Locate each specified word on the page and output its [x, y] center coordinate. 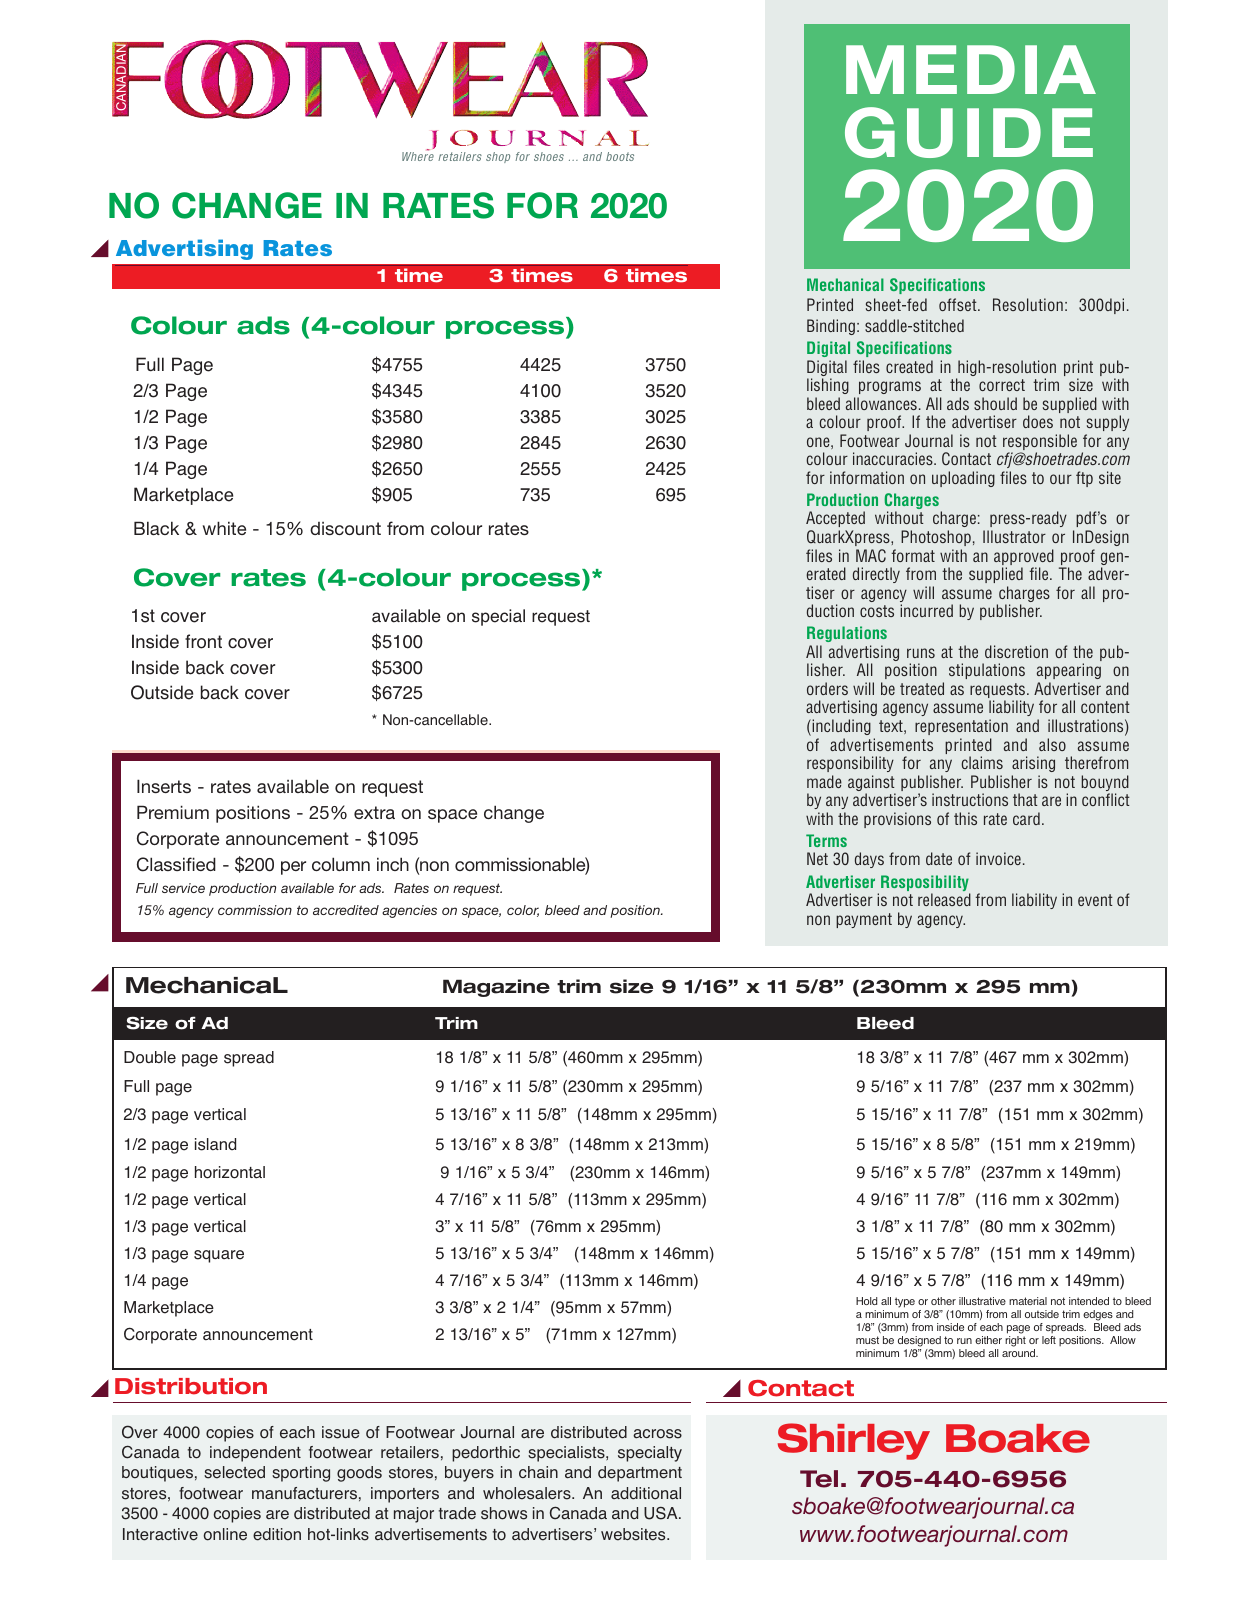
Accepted [835, 521]
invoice [998, 858]
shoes [549, 156]
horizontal [230, 1172]
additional [646, 1493]
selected [234, 1472]
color [523, 911]
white [224, 528]
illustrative [982, 1301]
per [293, 868]
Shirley [854, 1441]
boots [620, 156]
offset [959, 304]
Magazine [496, 988]
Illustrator [1014, 536]
